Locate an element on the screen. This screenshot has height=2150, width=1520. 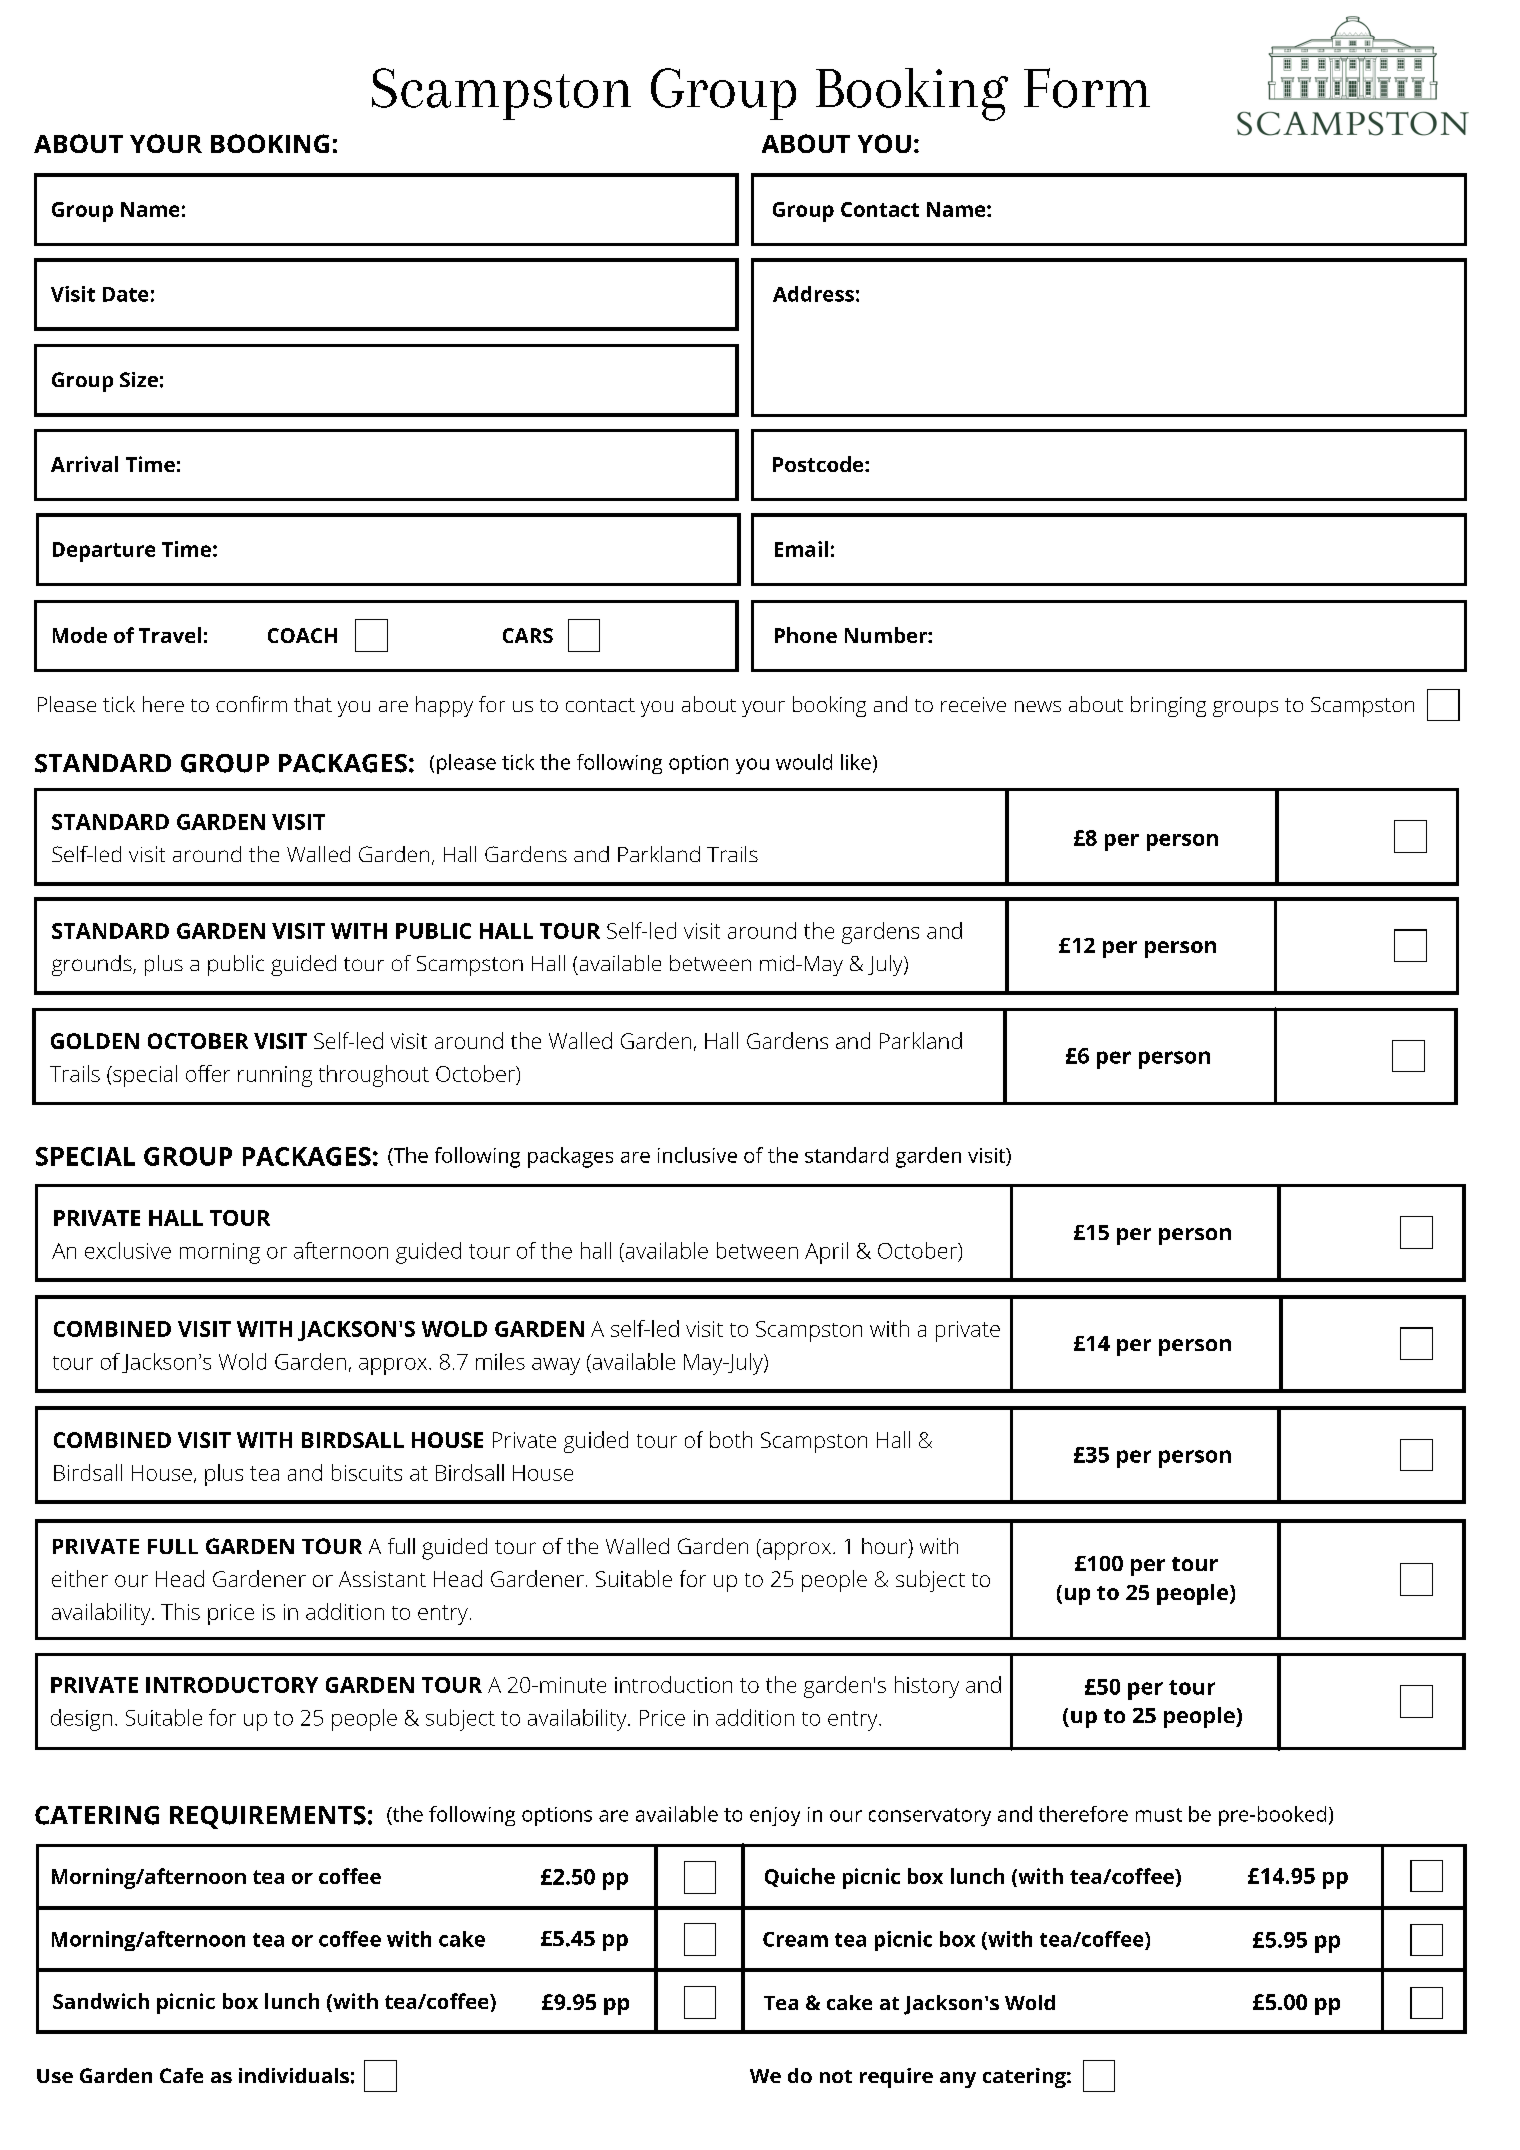
introduction is located at coordinates (673, 1684).
